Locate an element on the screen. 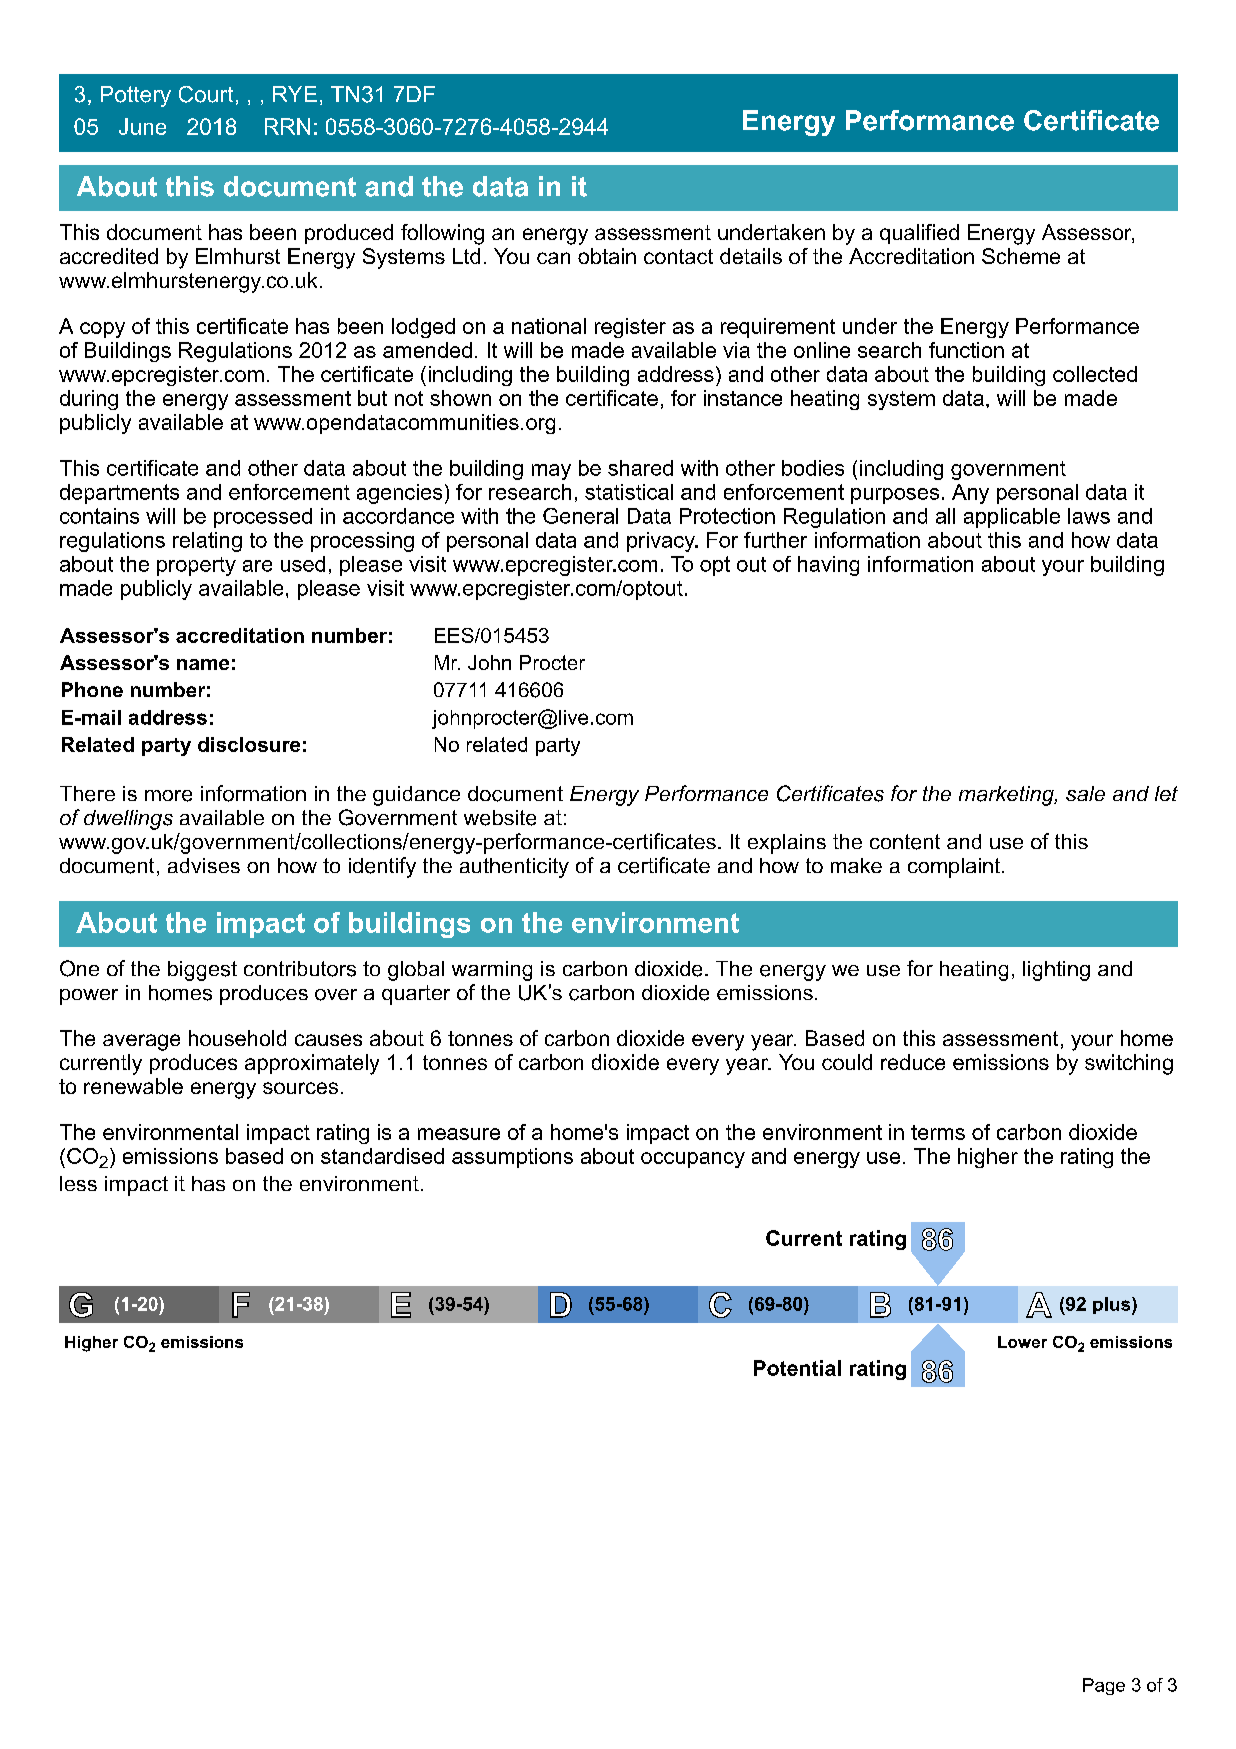 The height and width of the screenshot is (1749, 1236). less is located at coordinates (78, 1183).
